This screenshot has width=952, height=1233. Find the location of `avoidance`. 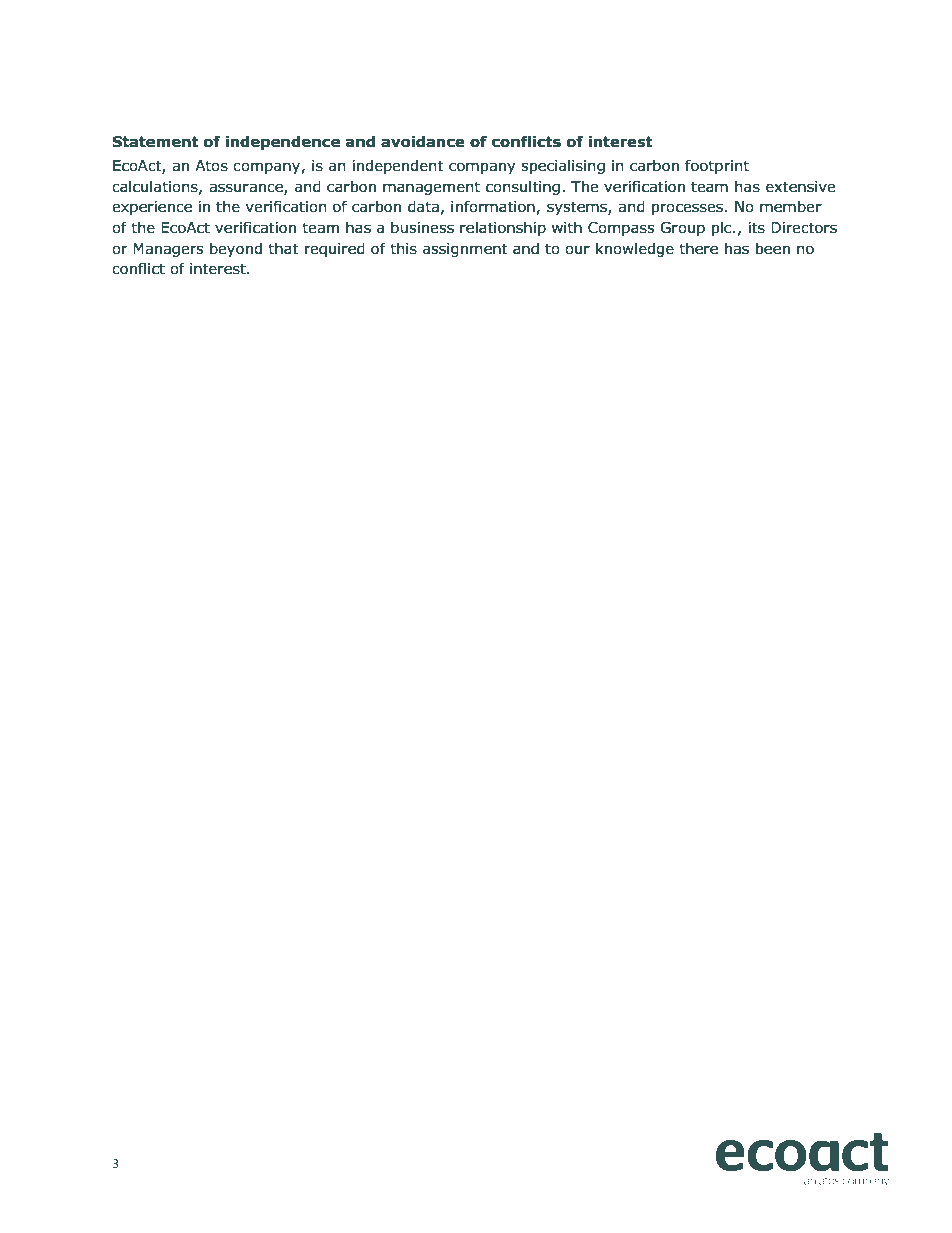

avoidance is located at coordinates (423, 141).
